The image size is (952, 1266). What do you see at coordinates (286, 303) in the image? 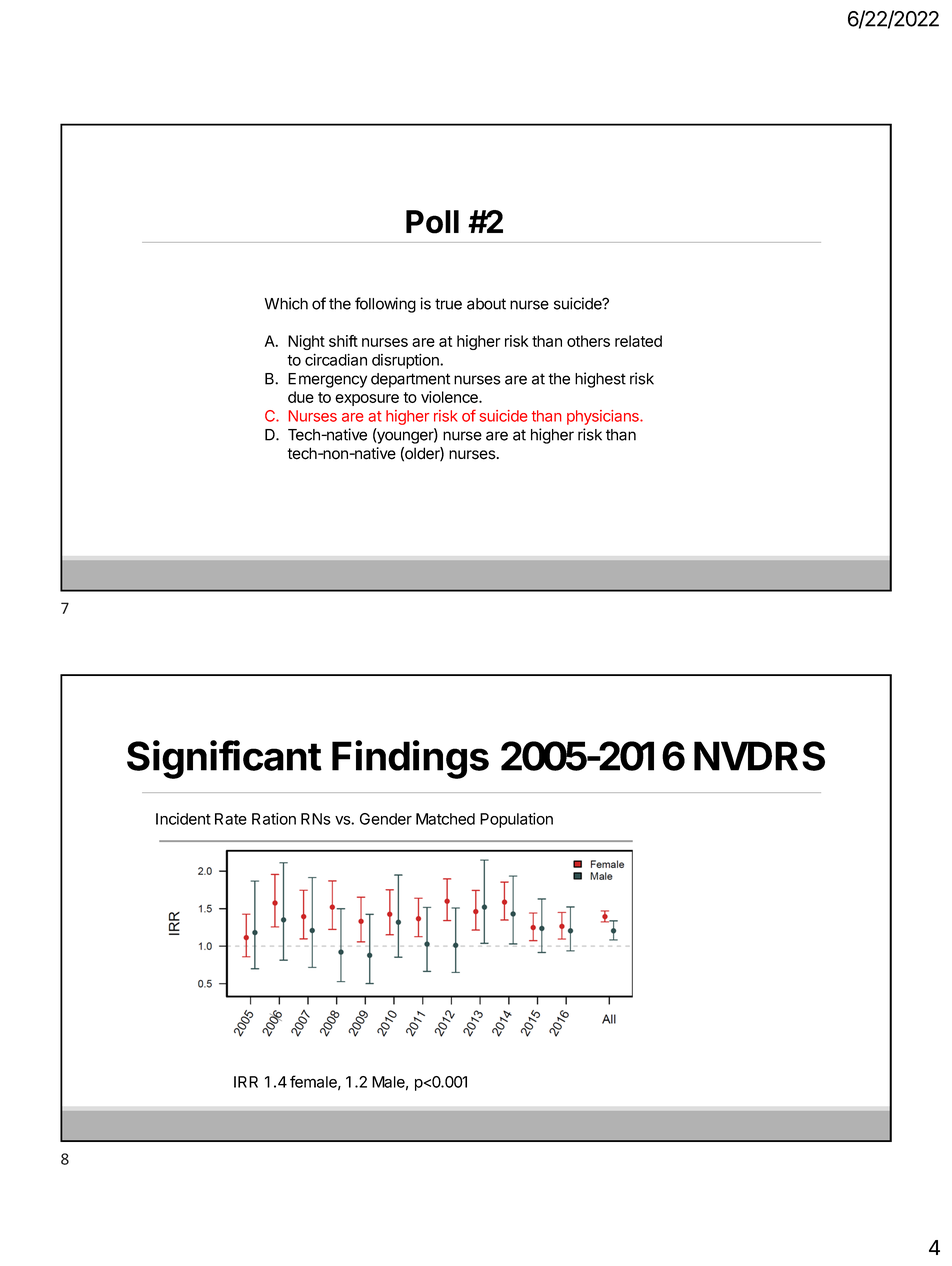
I see `Which` at bounding box center [286, 303].
